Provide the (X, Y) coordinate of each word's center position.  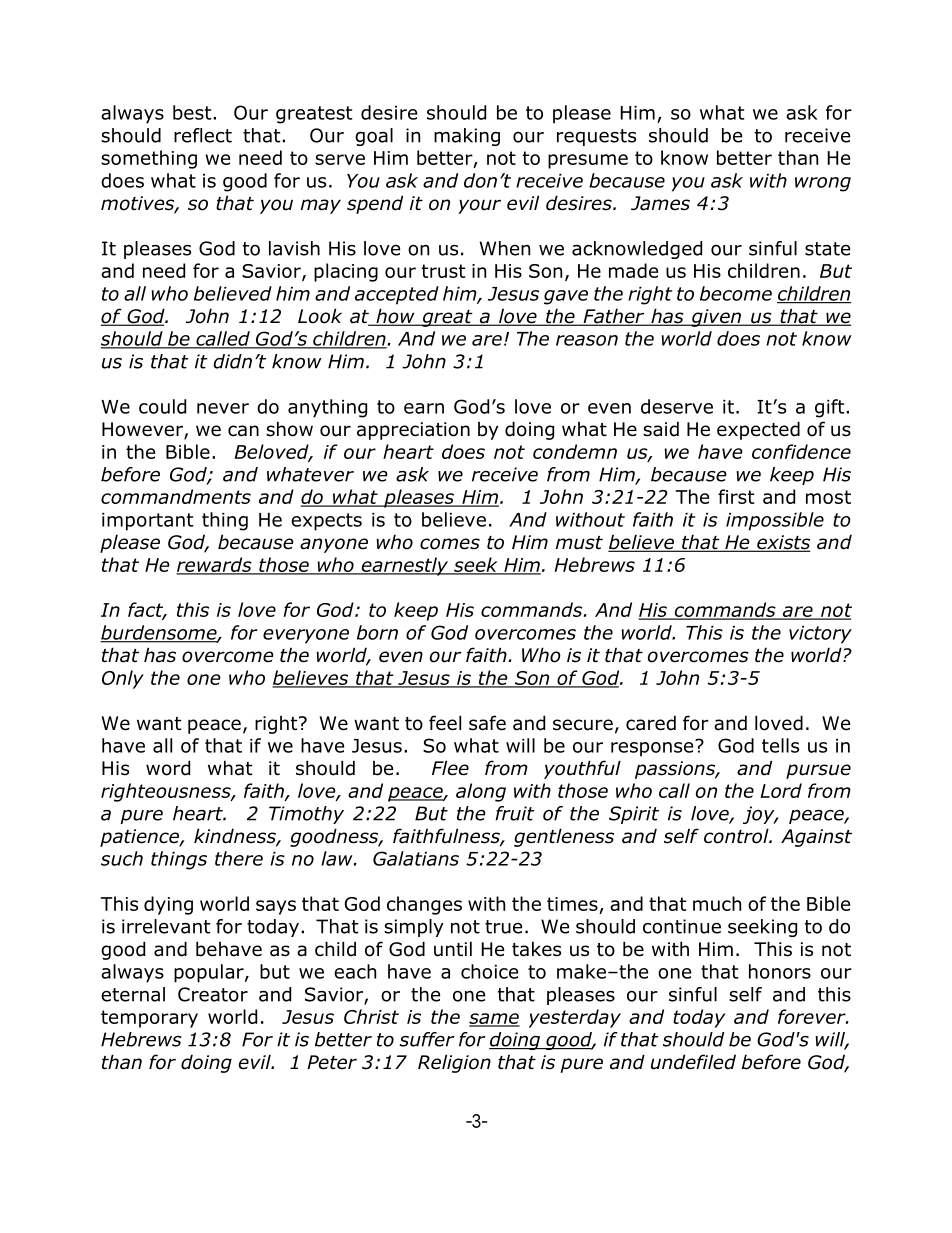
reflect (203, 135)
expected (758, 430)
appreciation (413, 431)
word (168, 768)
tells (780, 745)
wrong (823, 184)
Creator (213, 994)
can (243, 431)
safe (487, 723)
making (467, 137)
